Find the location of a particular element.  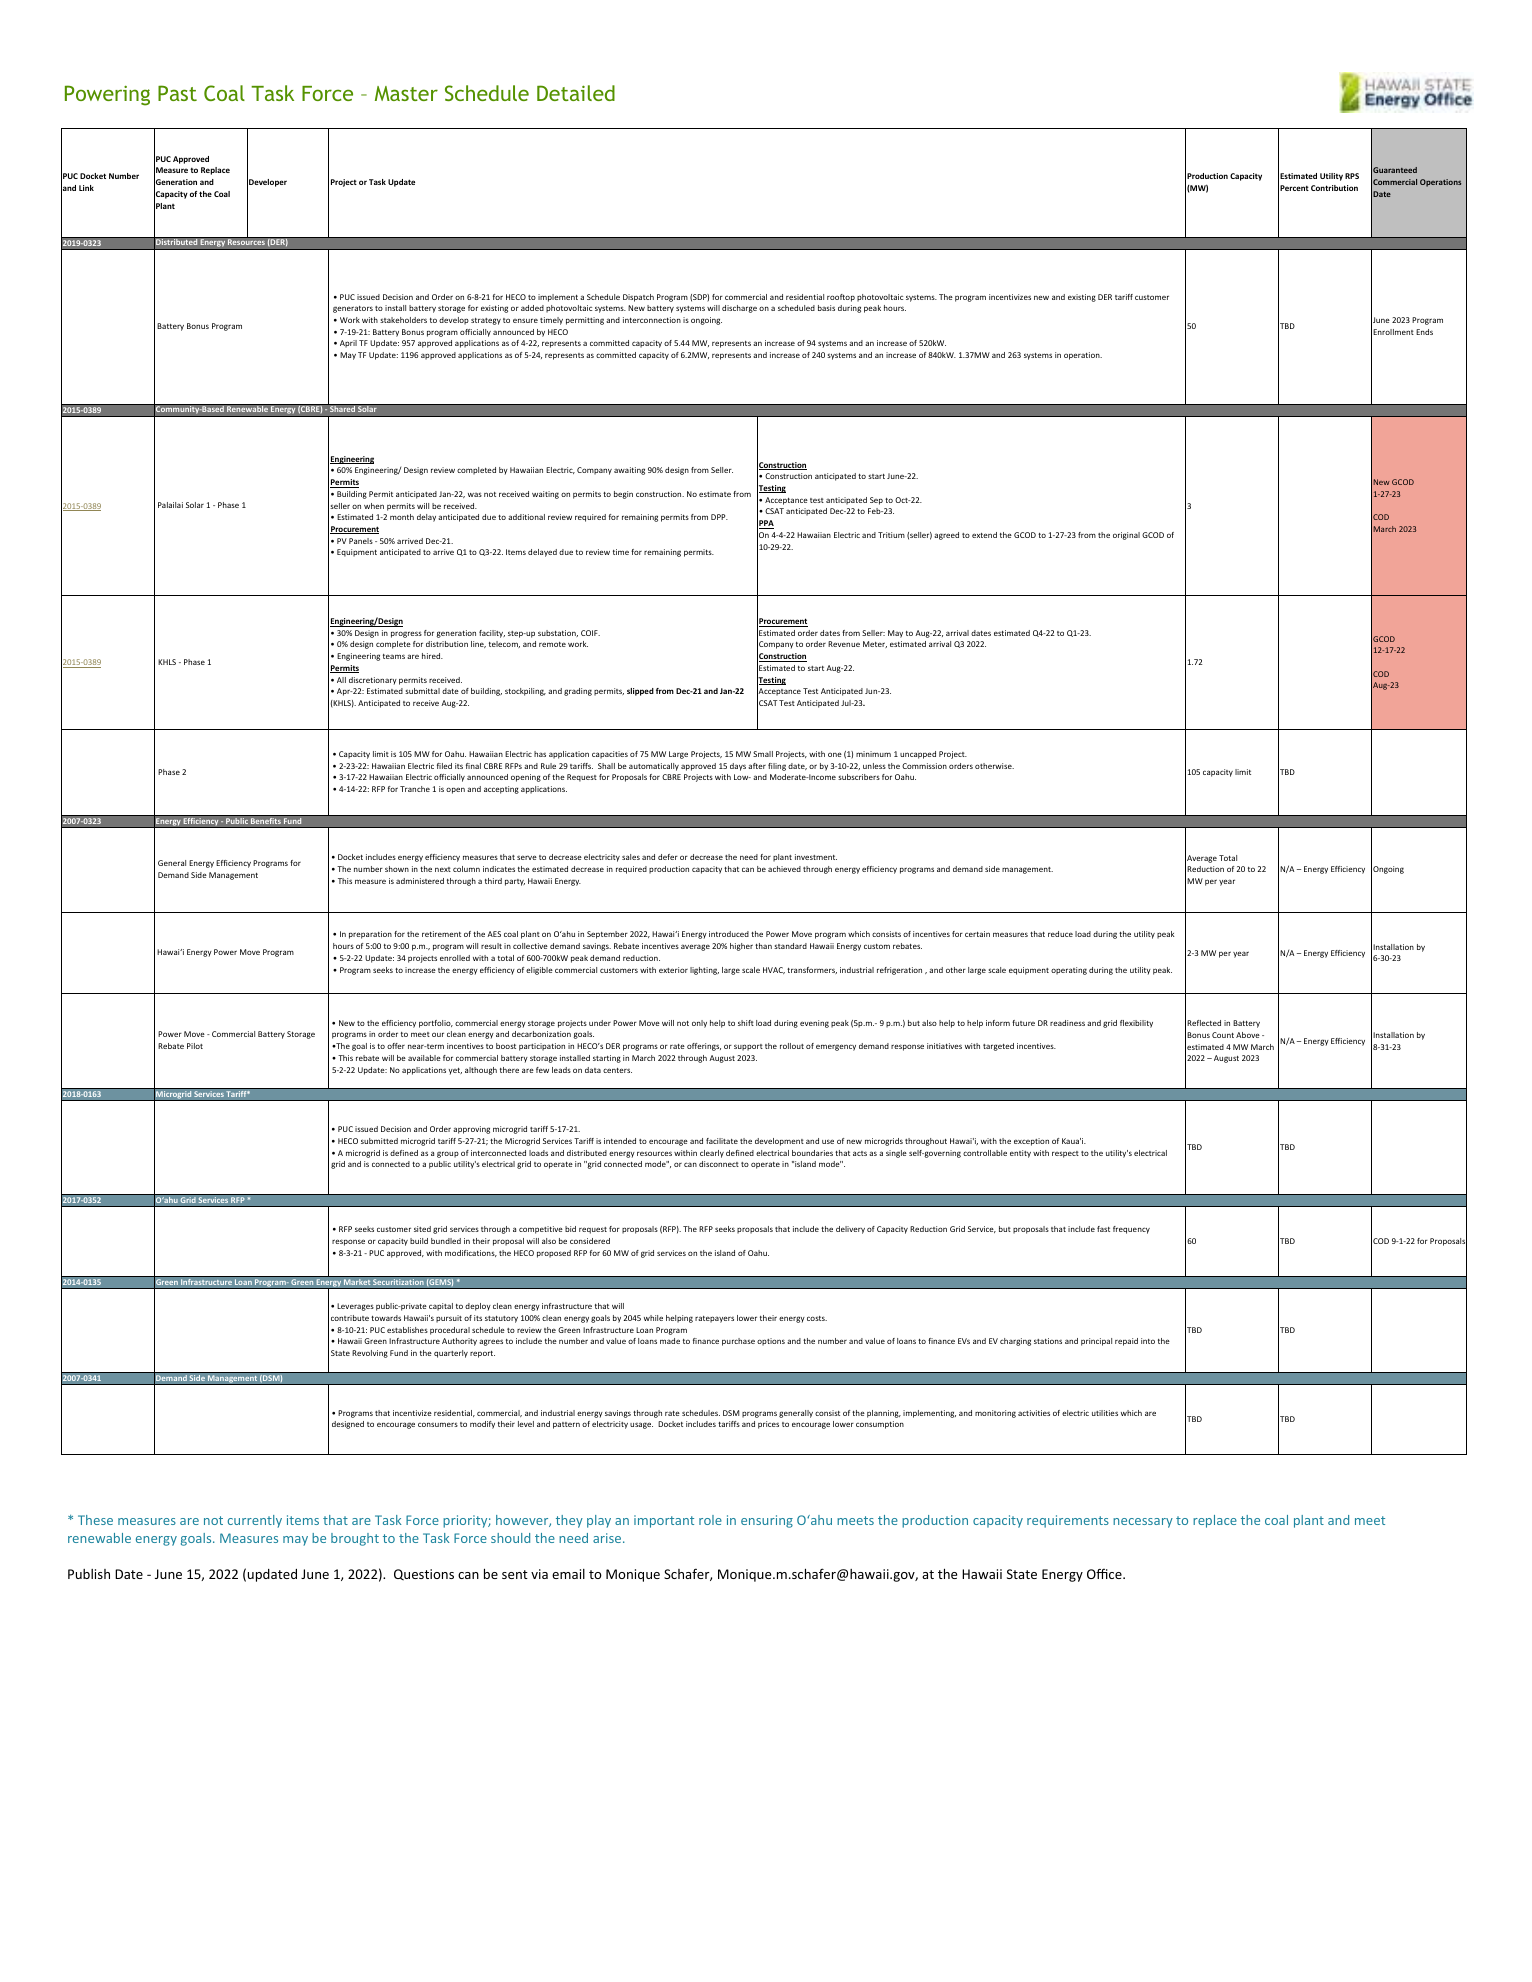

Detailed is located at coordinates (576, 93).
